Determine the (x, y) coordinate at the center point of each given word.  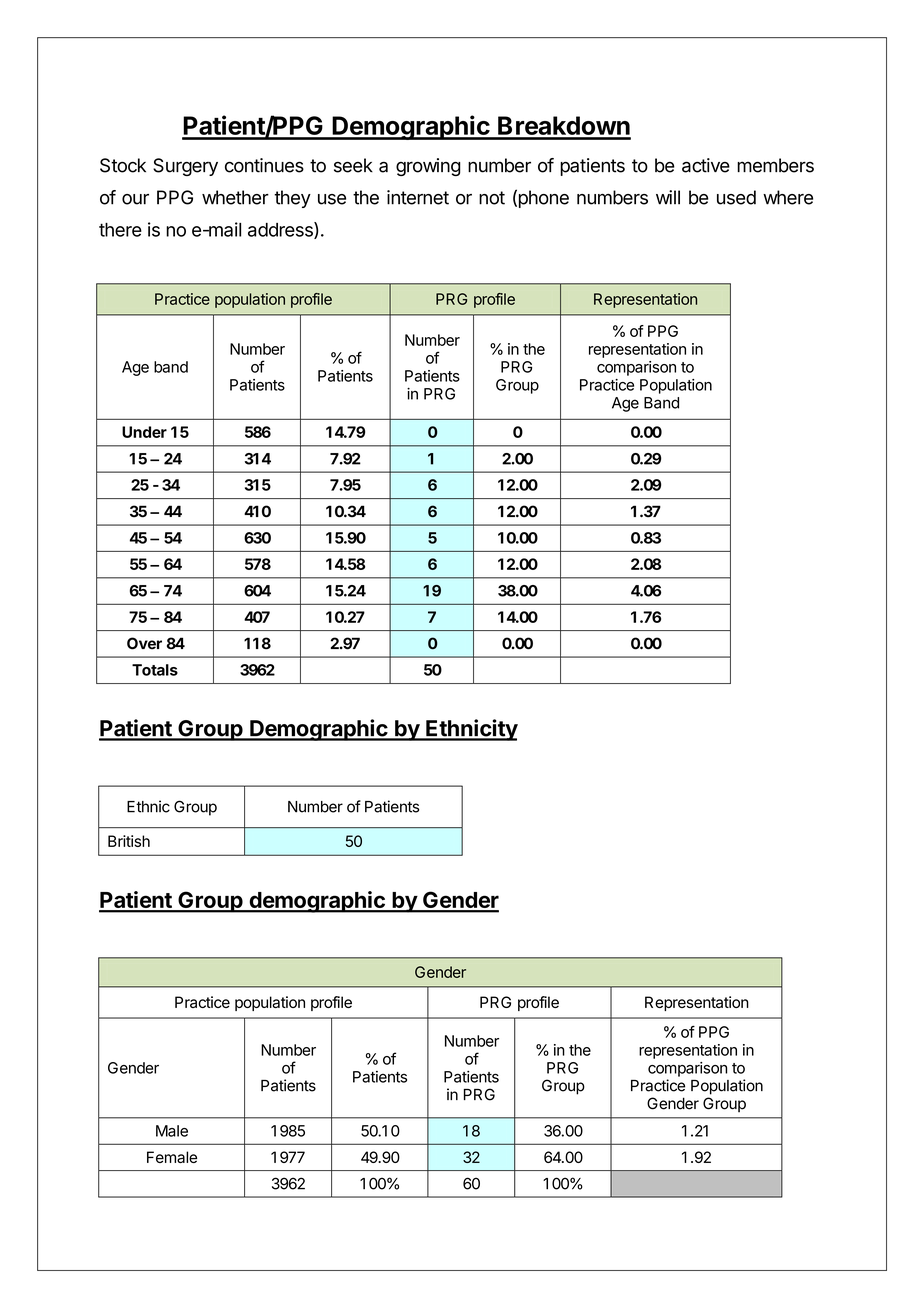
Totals (155, 670)
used (736, 197)
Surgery (185, 167)
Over (144, 643)
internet (418, 197)
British (129, 841)
